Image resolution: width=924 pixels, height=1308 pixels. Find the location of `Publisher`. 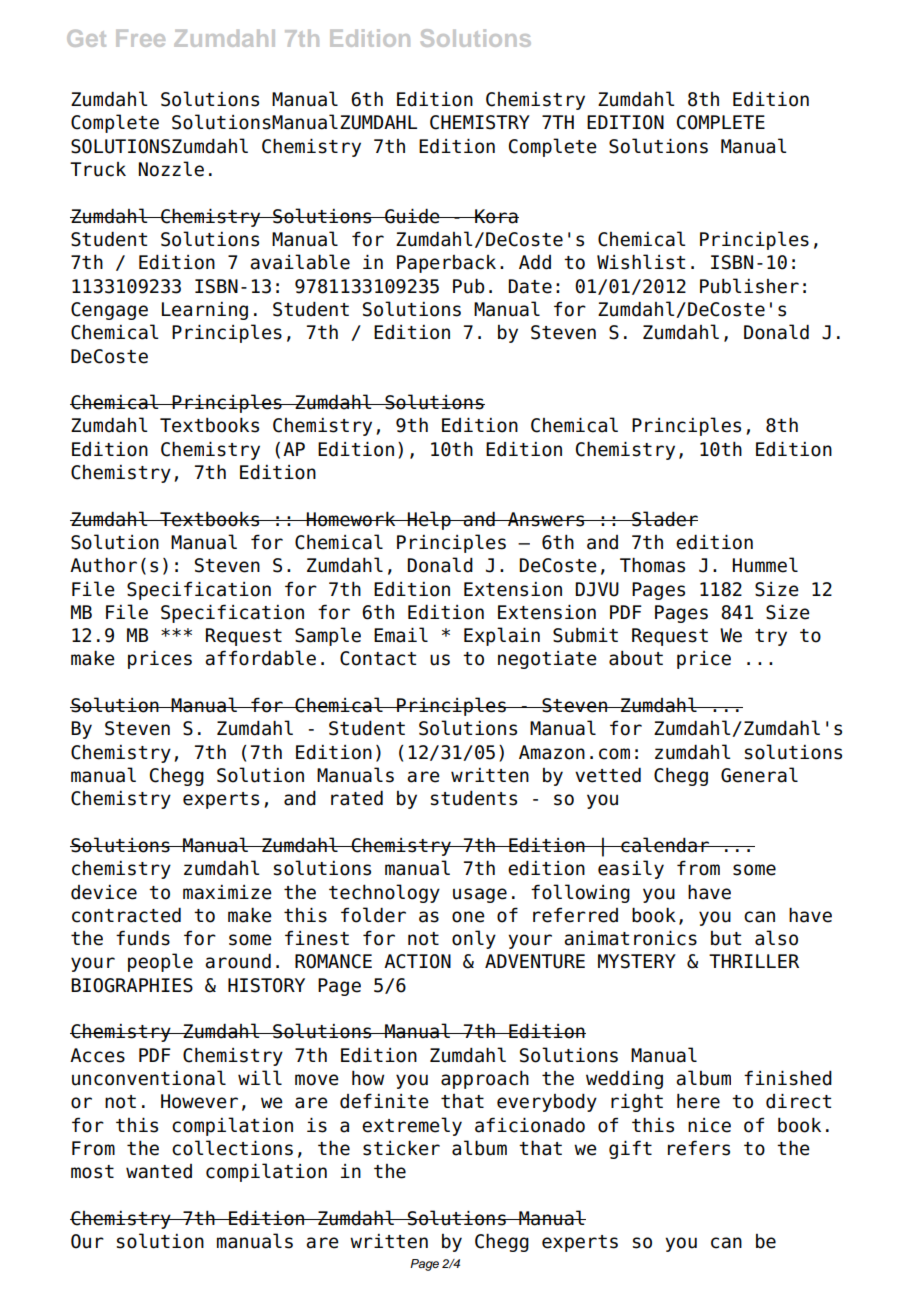

Publisher is located at coordinates (749, 286).
